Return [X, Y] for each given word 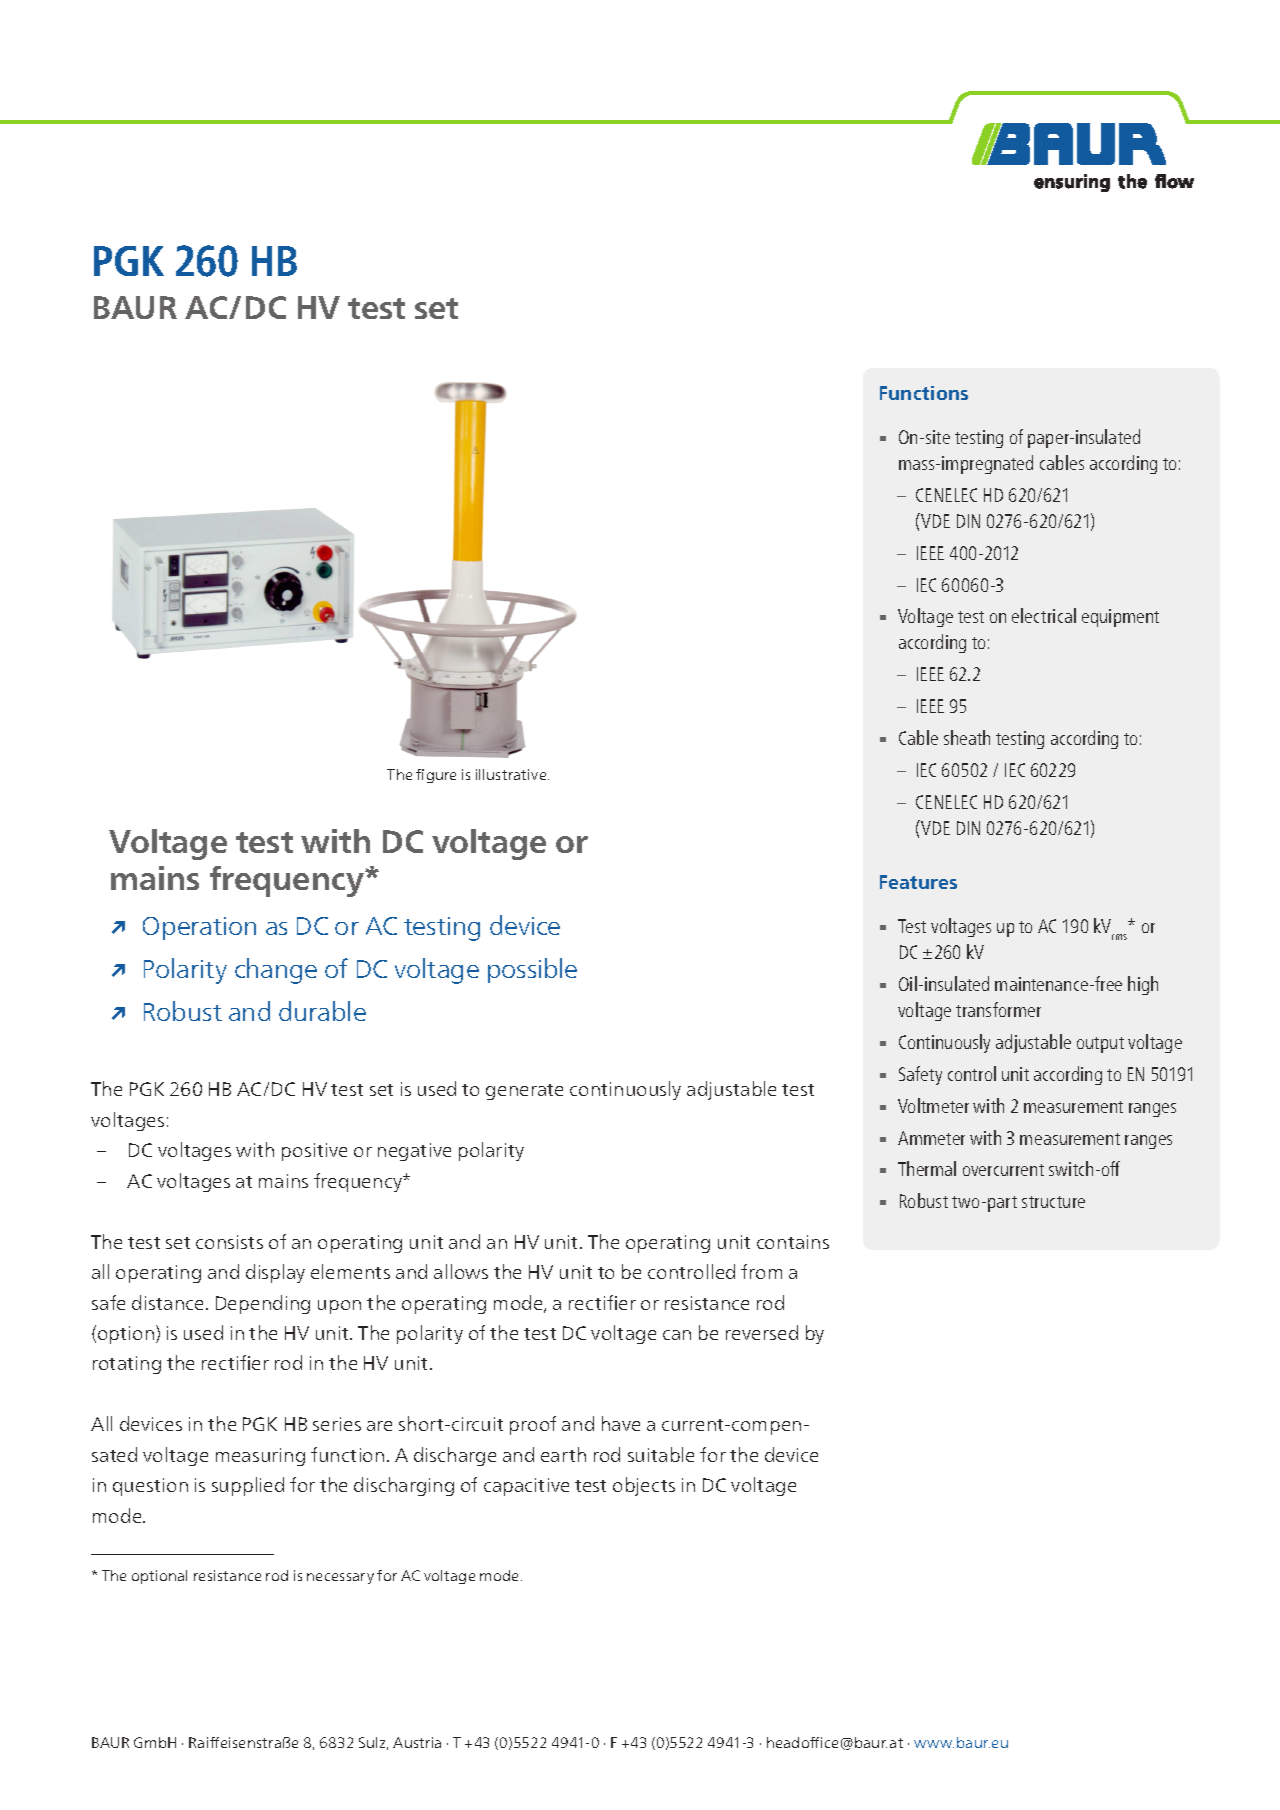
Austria [417, 1742]
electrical [1044, 615]
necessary [340, 1578]
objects [644, 1486]
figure [436, 776]
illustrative [512, 774]
